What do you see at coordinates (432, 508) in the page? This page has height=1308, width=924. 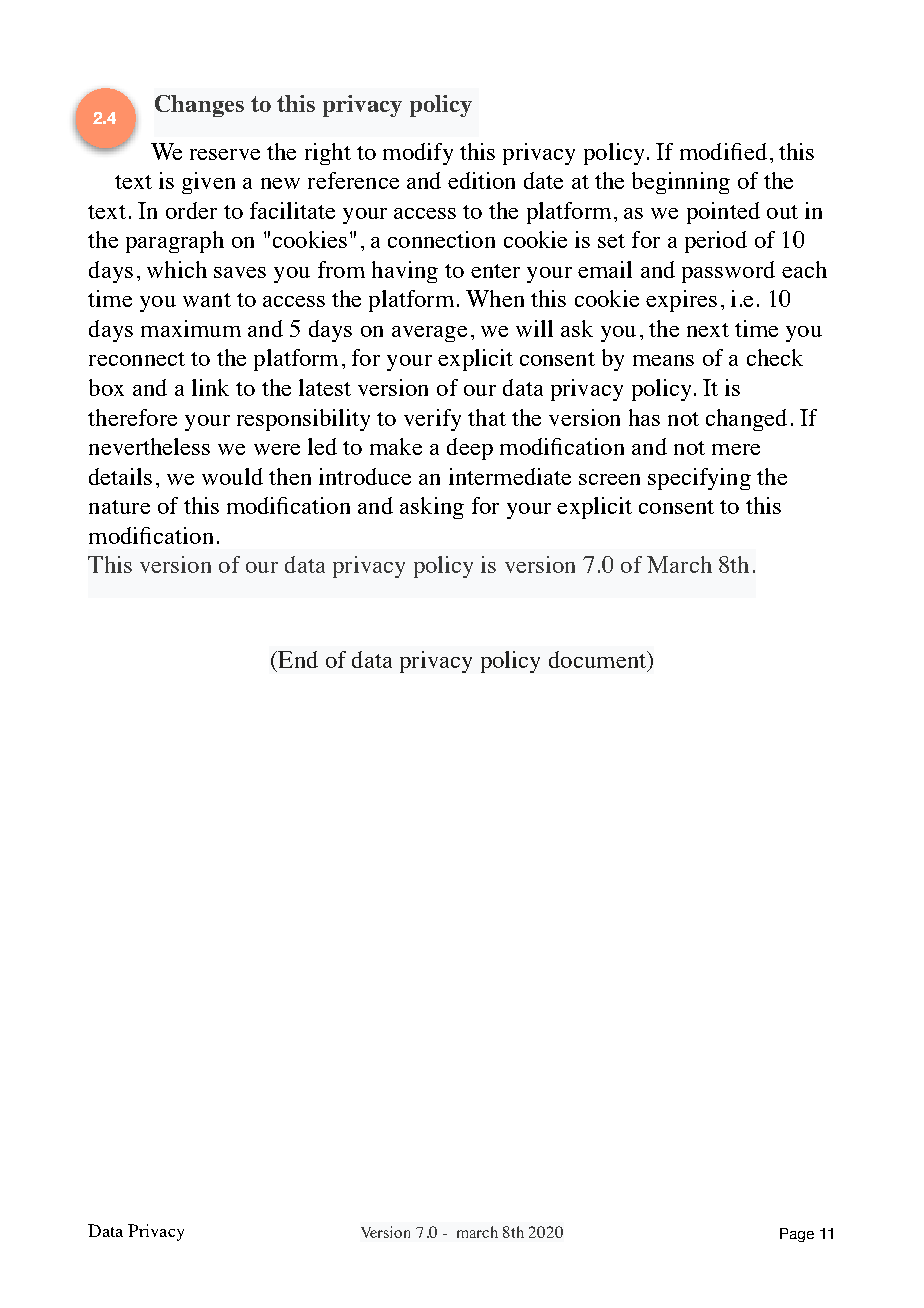 I see `asking` at bounding box center [432, 508].
